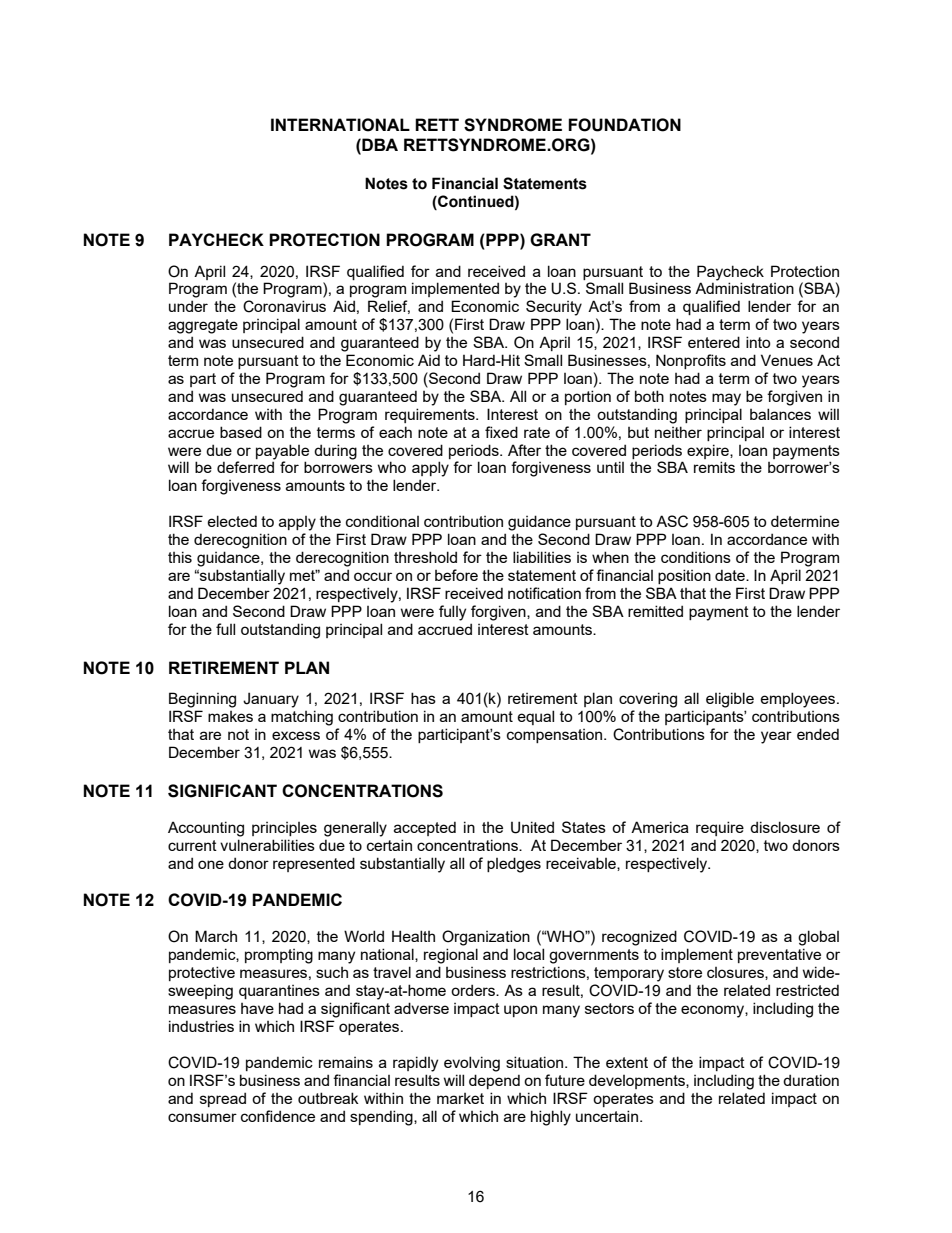 The width and height of the screenshot is (952, 1233). Describe the element at coordinates (232, 521) in the screenshot. I see `elected` at that location.
